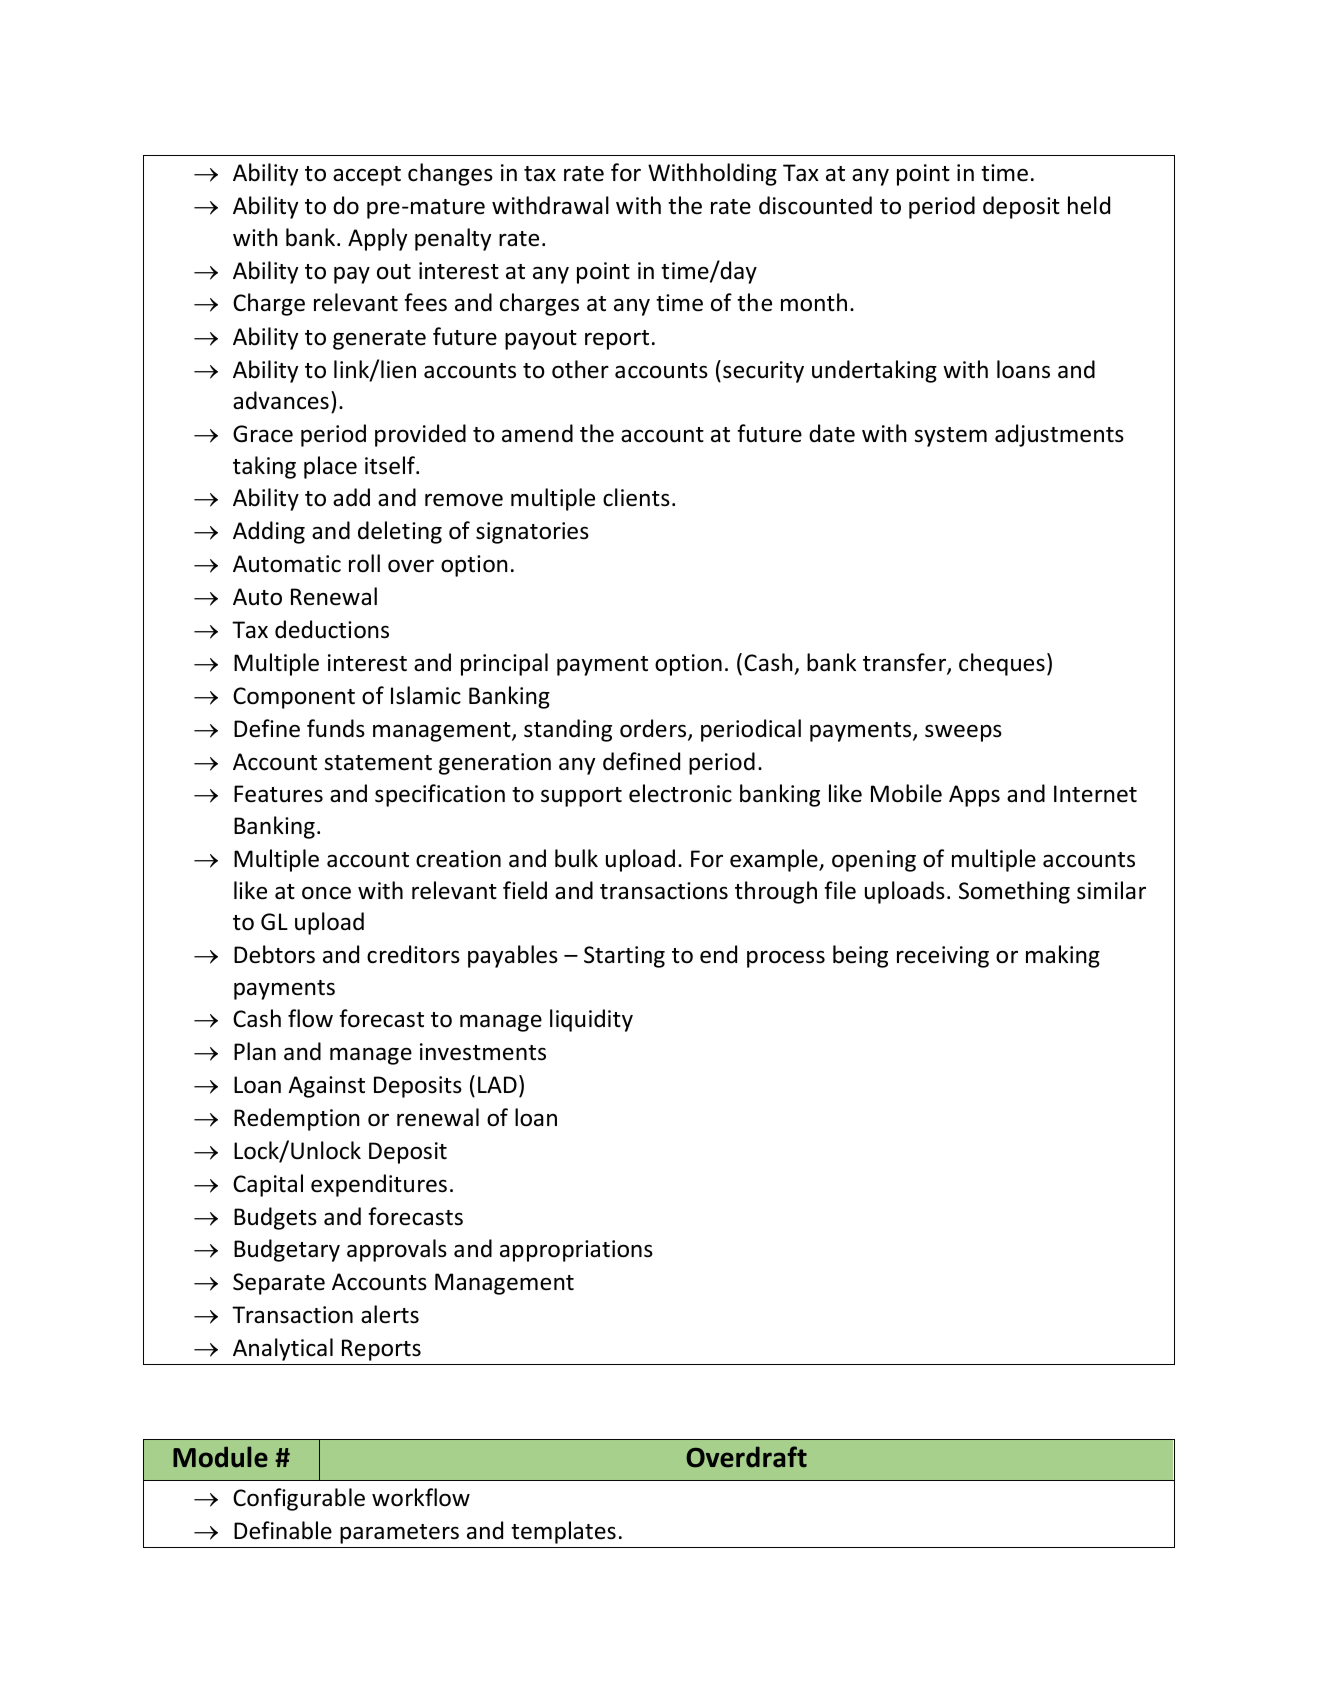  Describe the element at coordinates (532, 533) in the screenshot. I see `signatories` at that location.
